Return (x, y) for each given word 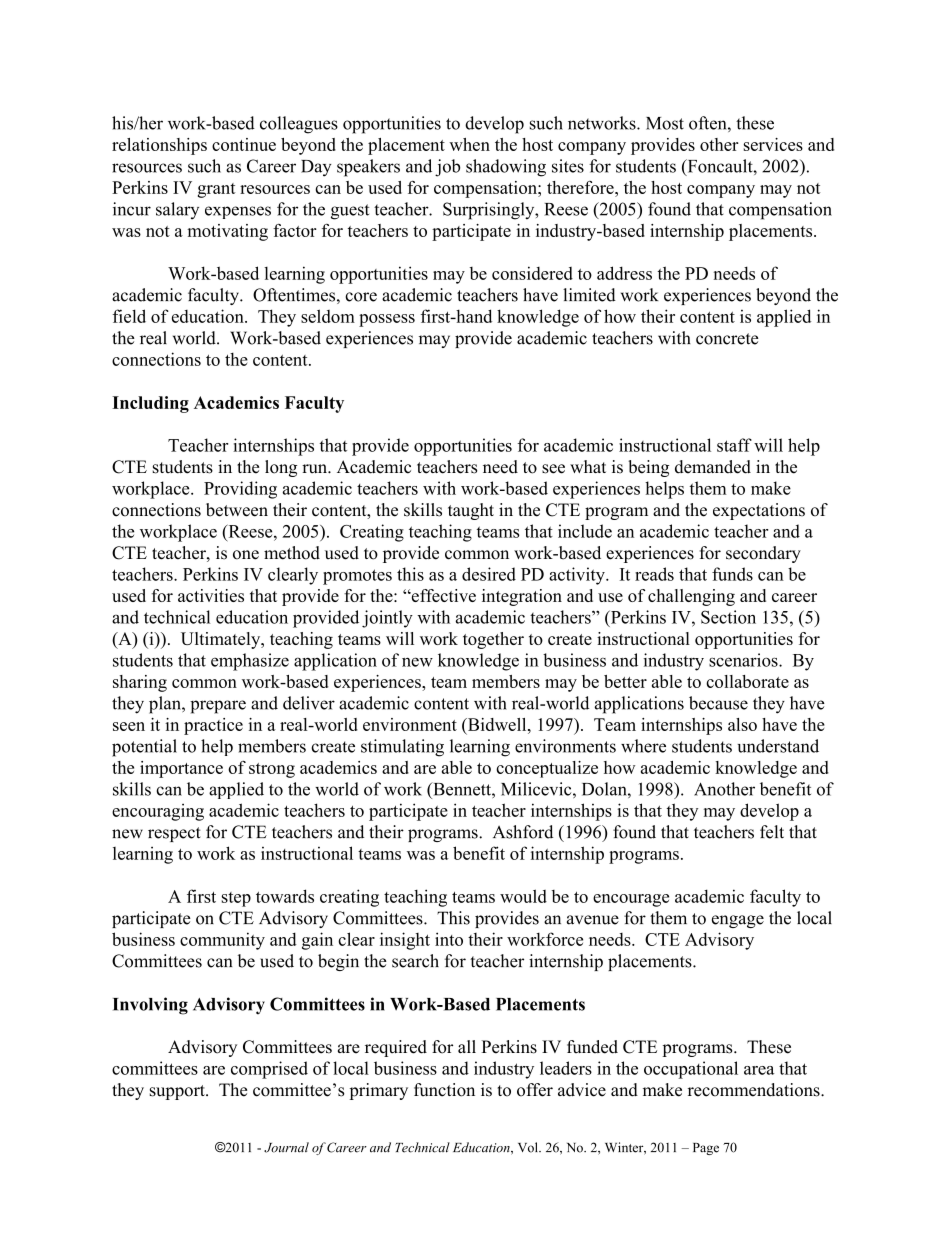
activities (211, 595)
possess (387, 320)
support (178, 1092)
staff (734, 445)
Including (150, 404)
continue (244, 144)
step (236, 899)
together (493, 640)
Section (728, 617)
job (447, 168)
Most (665, 123)
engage (738, 921)
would (523, 896)
